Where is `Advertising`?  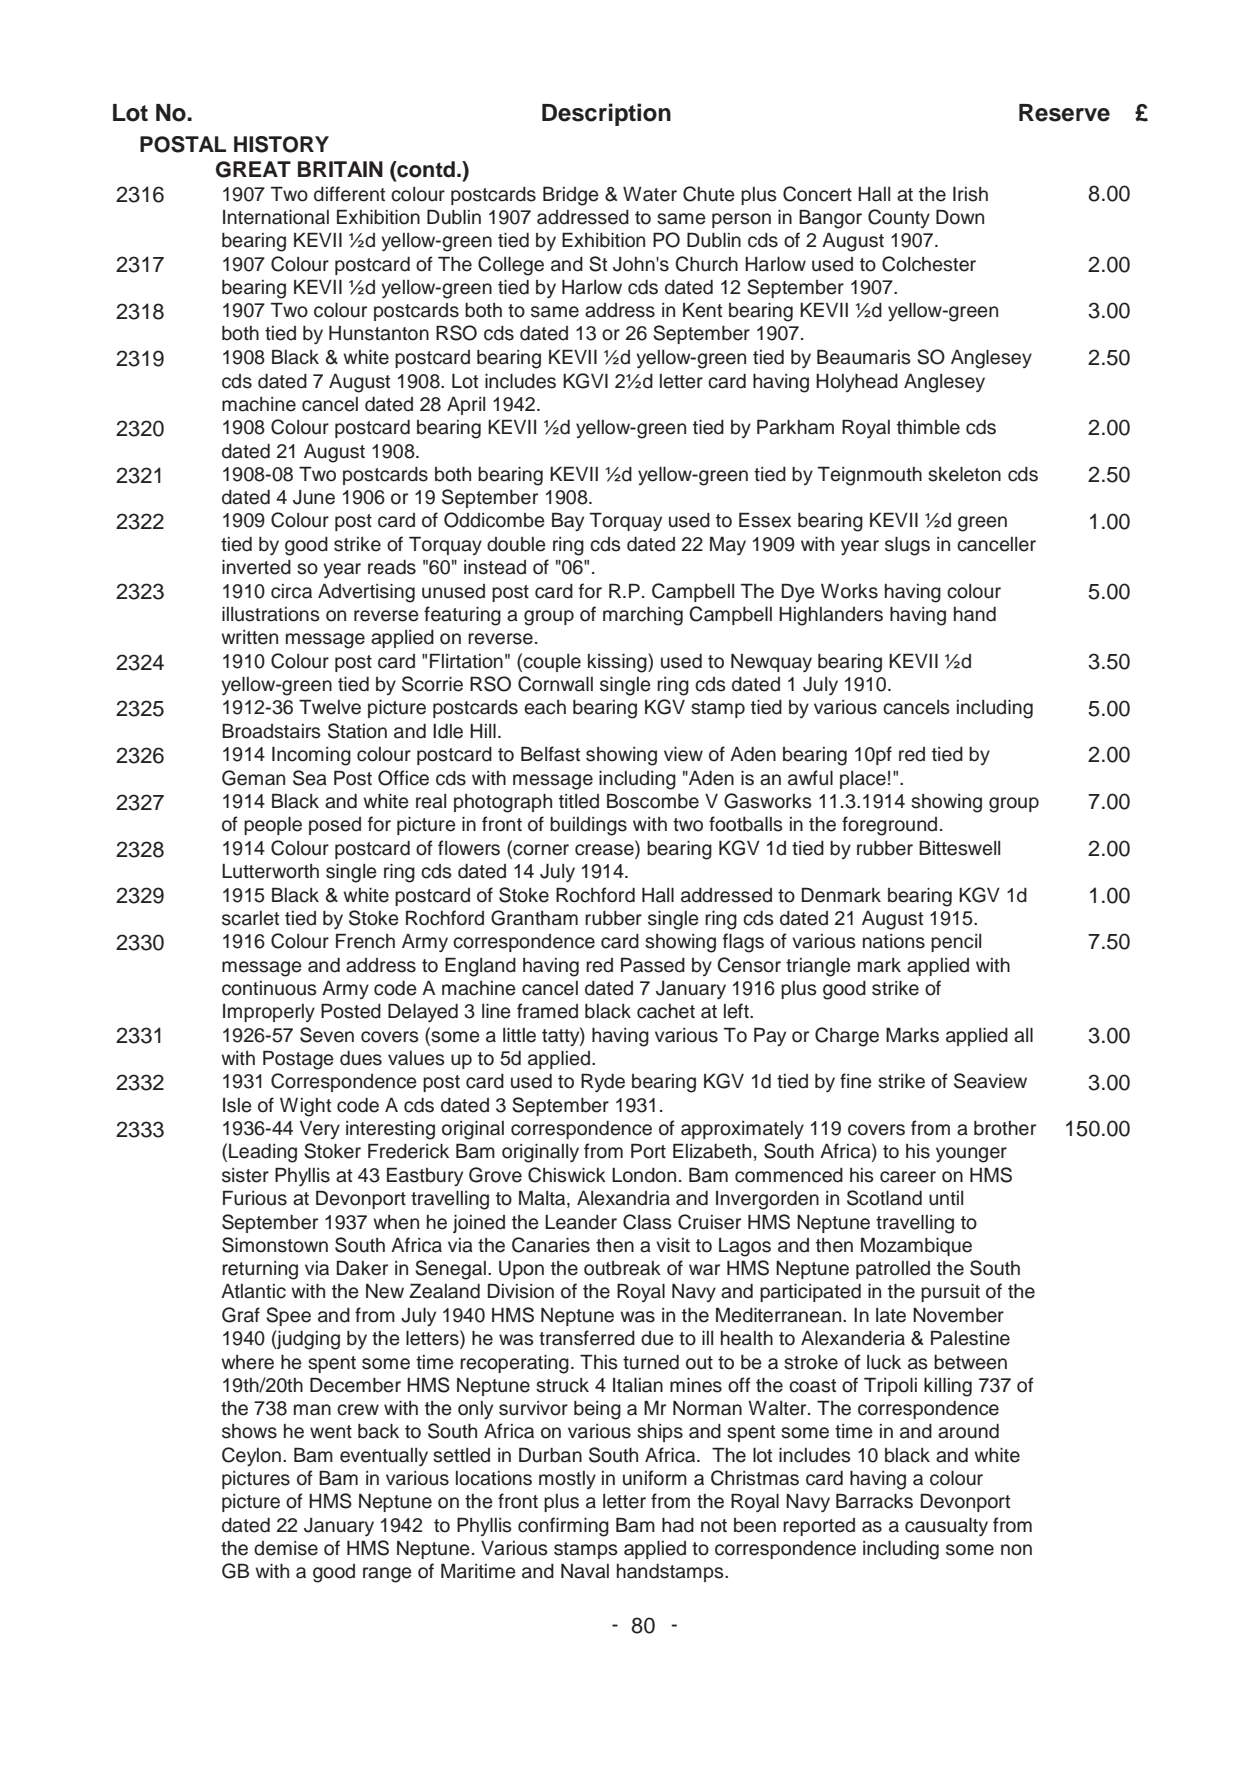
Advertising is located at coordinates (366, 593).
